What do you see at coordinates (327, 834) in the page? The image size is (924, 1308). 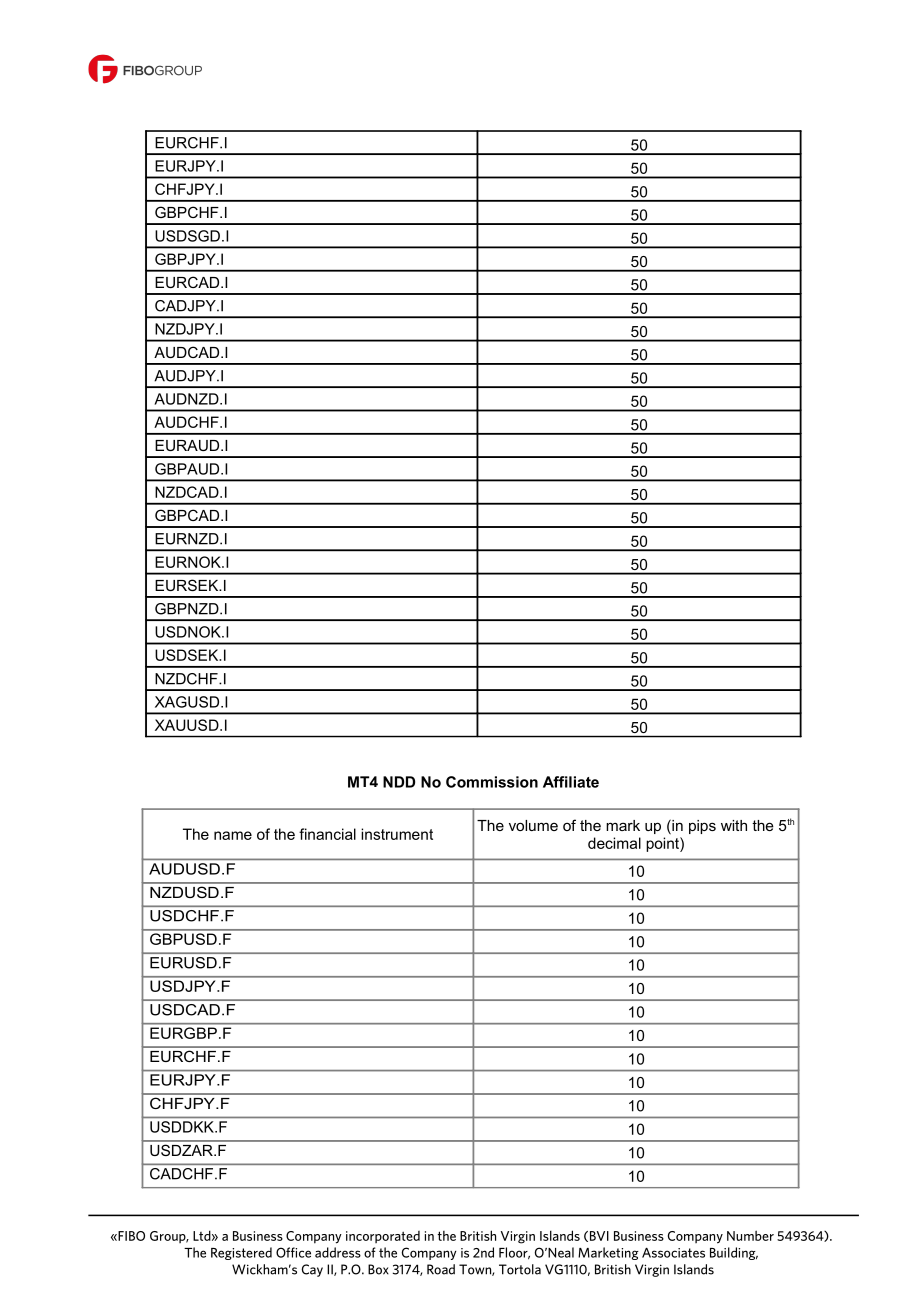 I see `financial` at bounding box center [327, 834].
